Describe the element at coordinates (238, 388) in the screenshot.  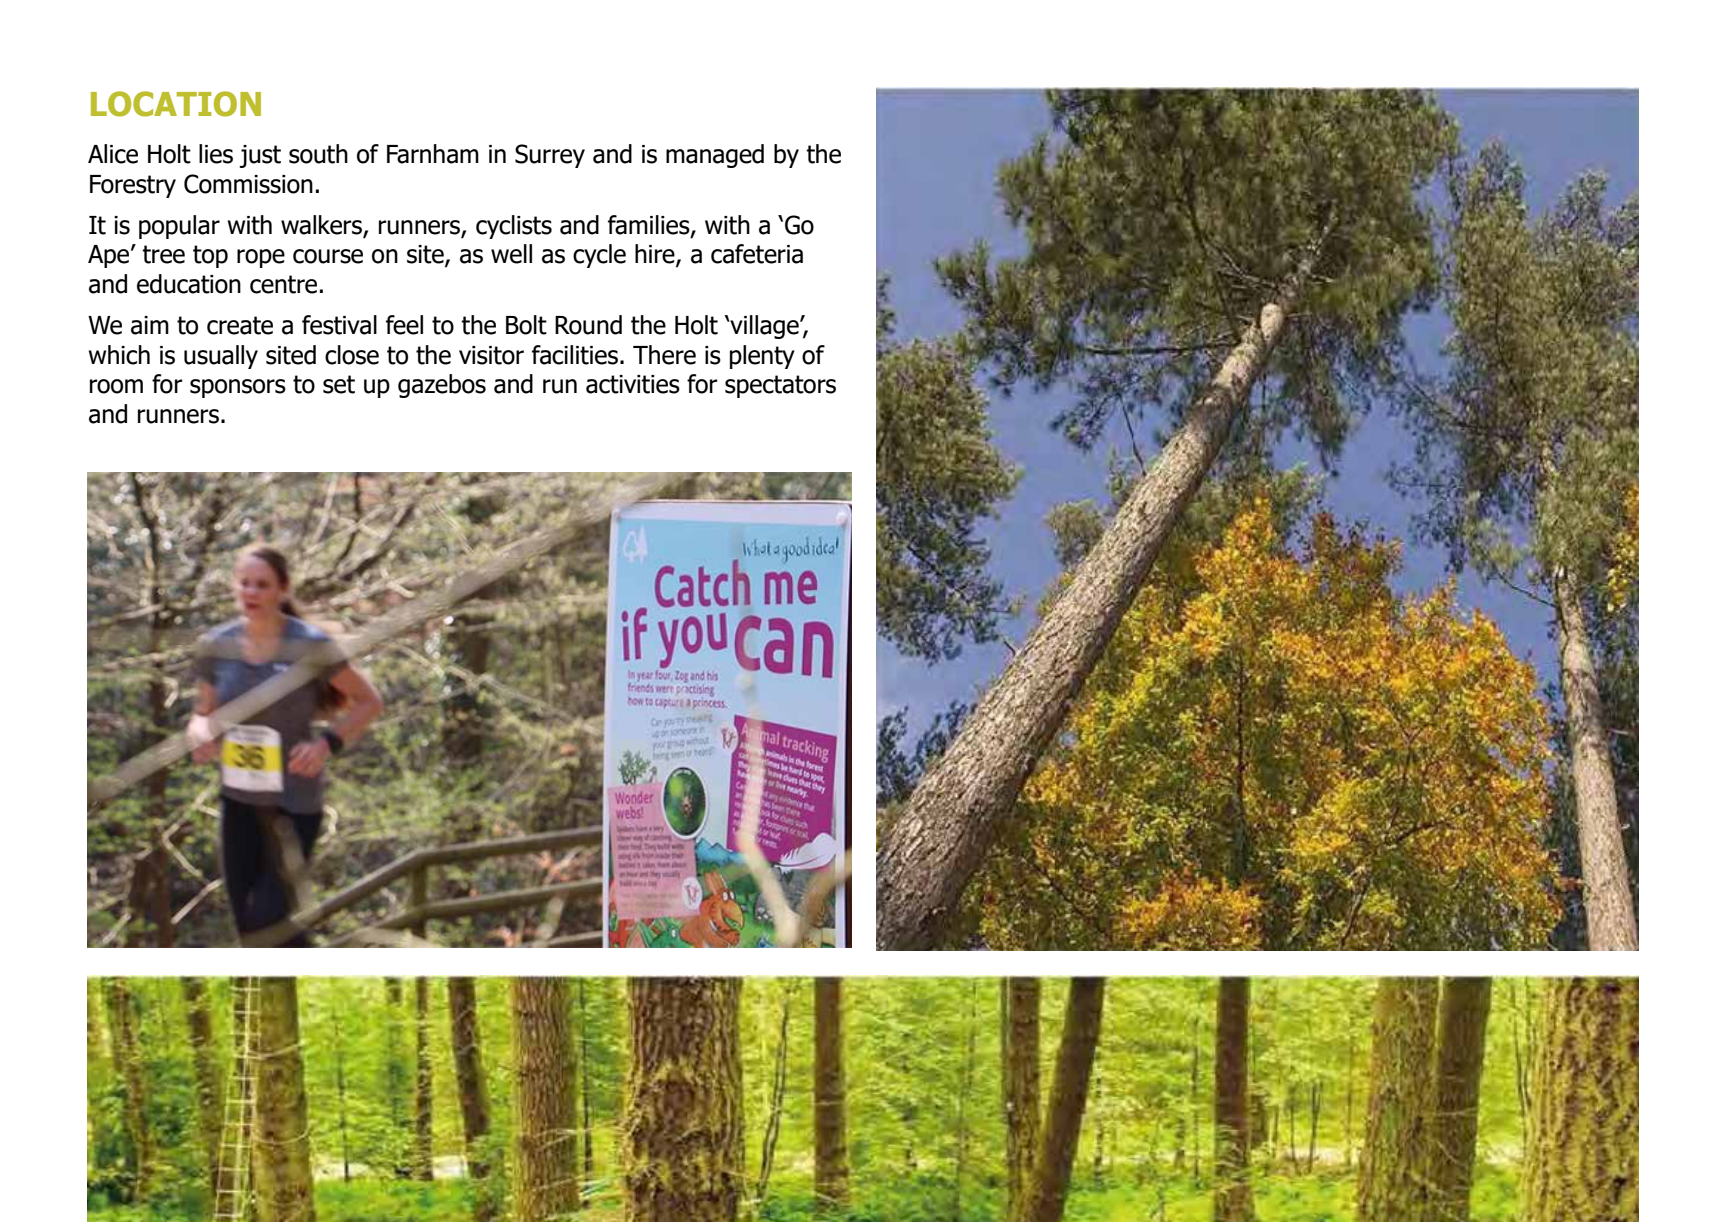
I see `sponsors` at that location.
